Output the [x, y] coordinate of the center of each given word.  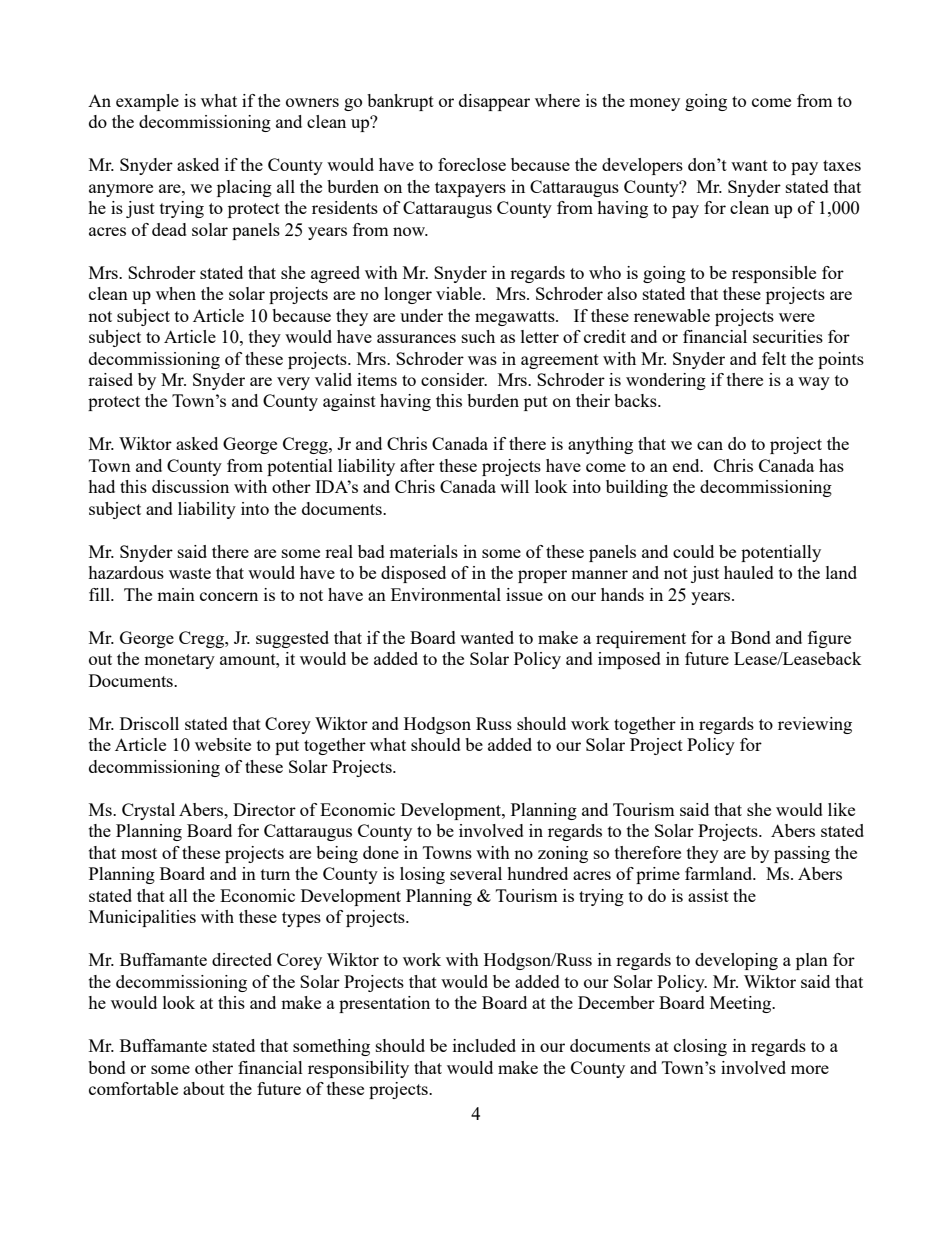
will [514, 486]
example [147, 102]
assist [708, 895]
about [204, 1088]
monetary [179, 661]
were [797, 317]
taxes [842, 165]
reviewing [815, 725]
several [476, 873]
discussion [190, 486]
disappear [494, 102]
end [687, 465]
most [139, 853]
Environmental [446, 594]
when [176, 293]
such [478, 336]
